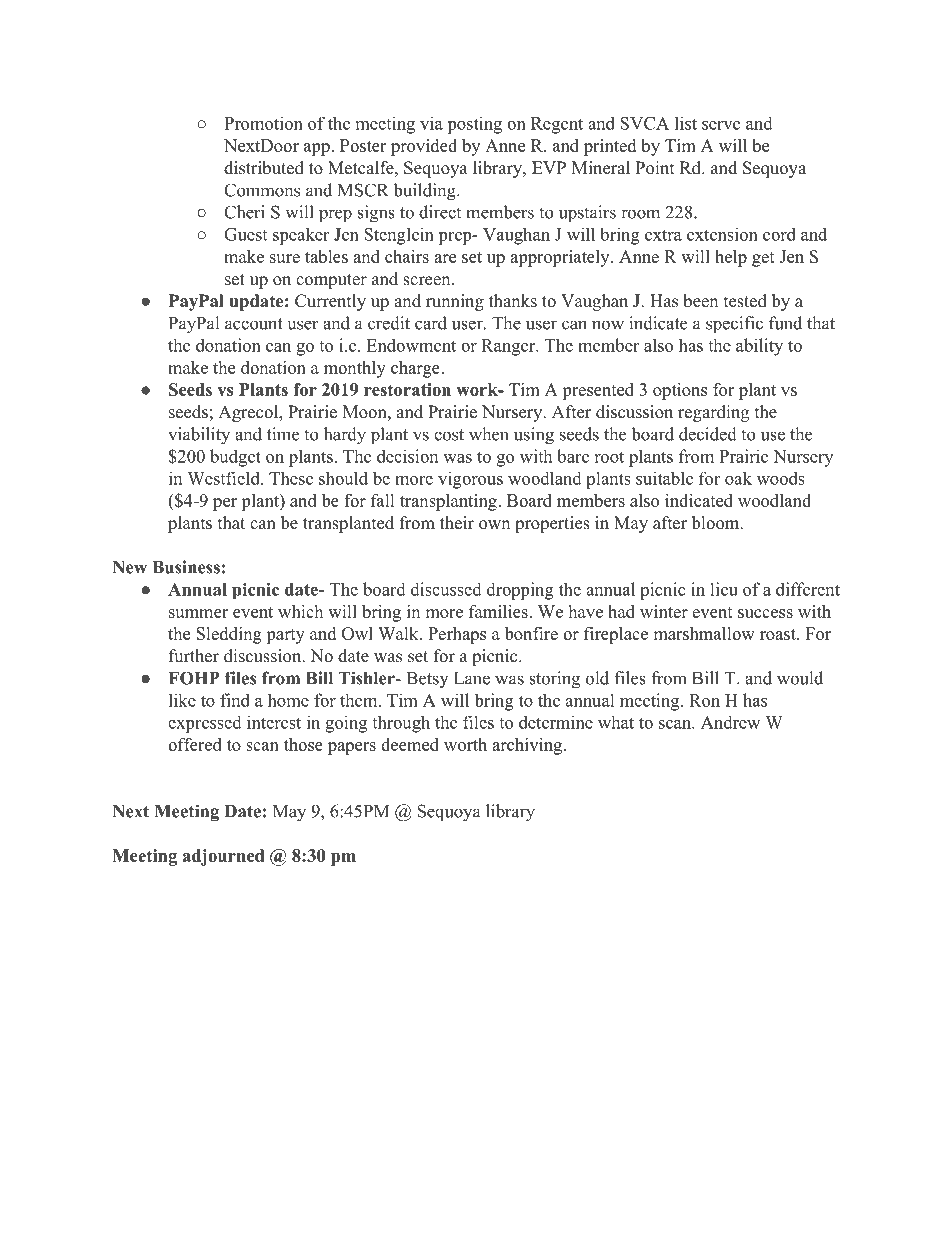  What do you see at coordinates (509, 347) in the image?
I see `Ranger` at bounding box center [509, 347].
